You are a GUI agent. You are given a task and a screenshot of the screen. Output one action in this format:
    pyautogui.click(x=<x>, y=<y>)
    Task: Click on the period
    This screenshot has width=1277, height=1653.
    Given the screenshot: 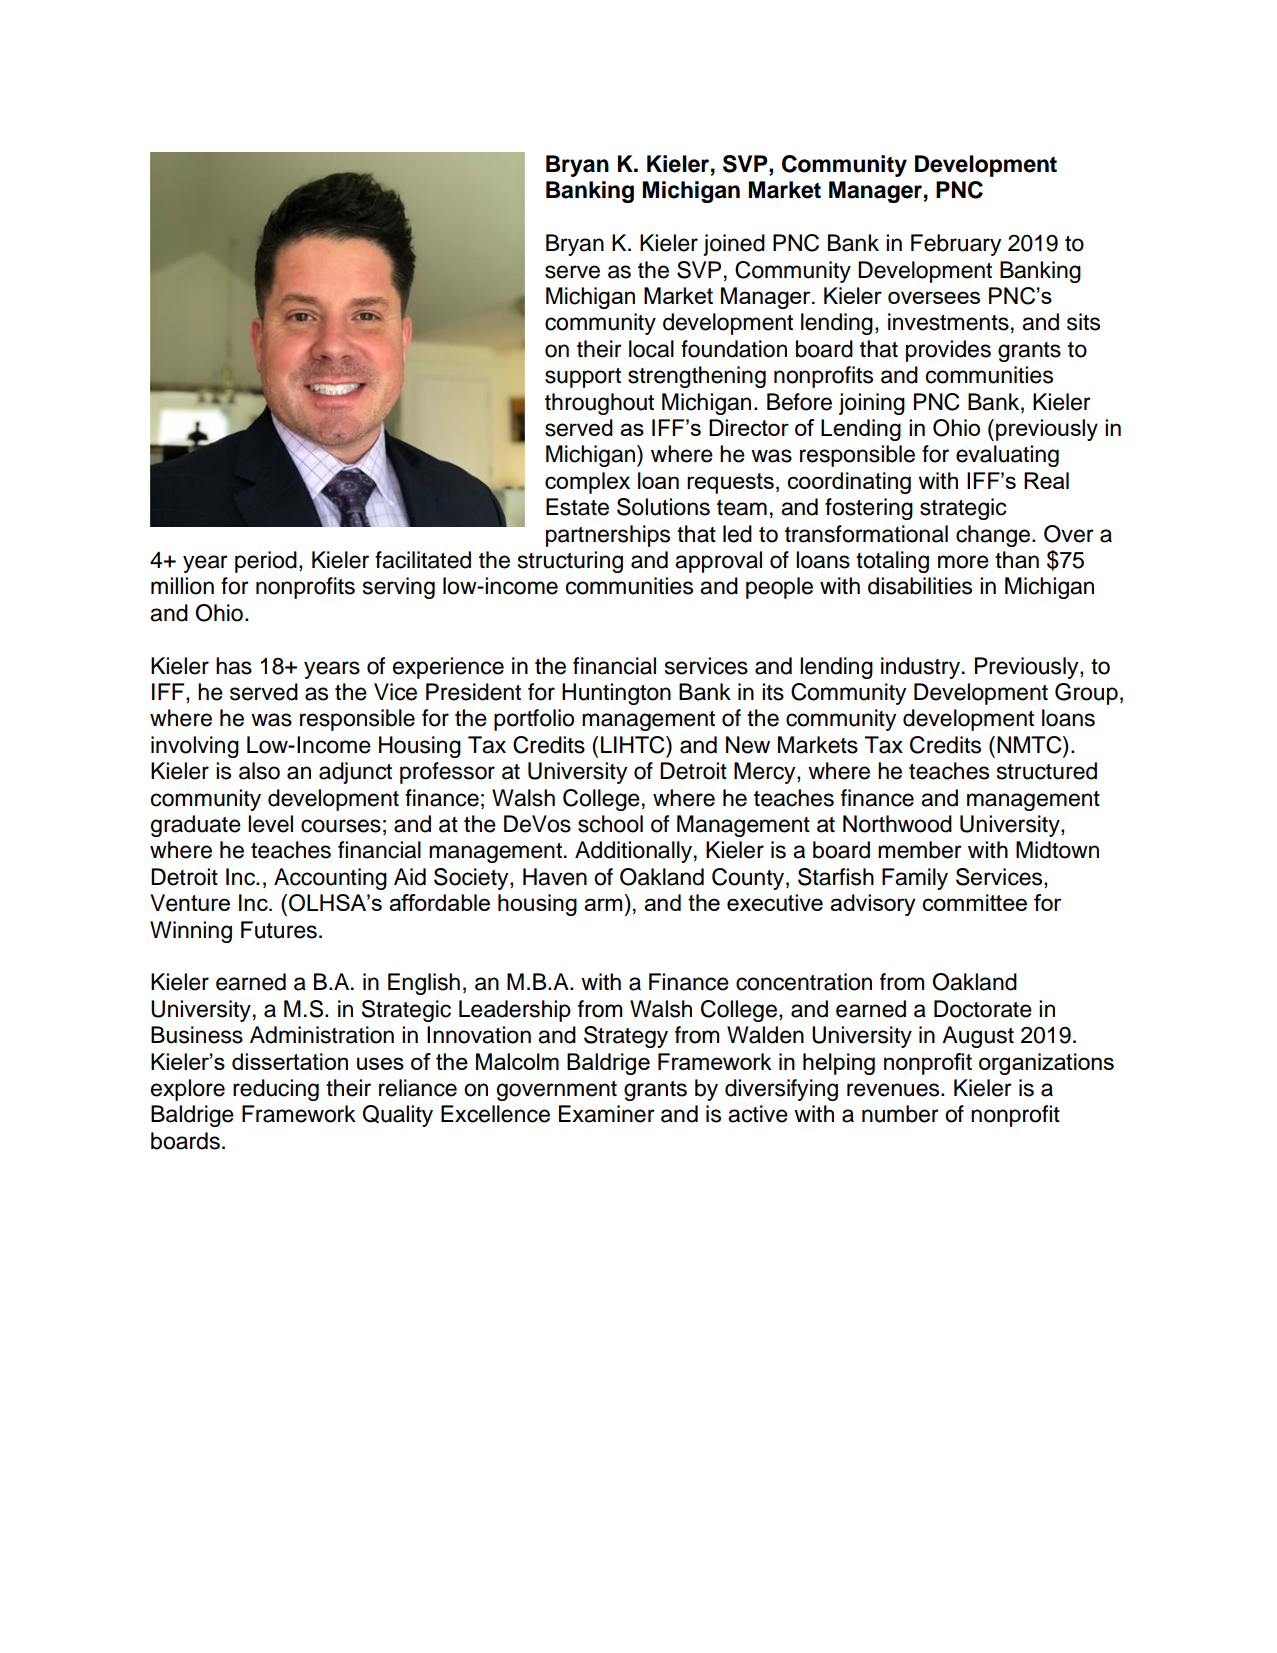 What is the action you would take?
    pyautogui.click(x=266, y=562)
